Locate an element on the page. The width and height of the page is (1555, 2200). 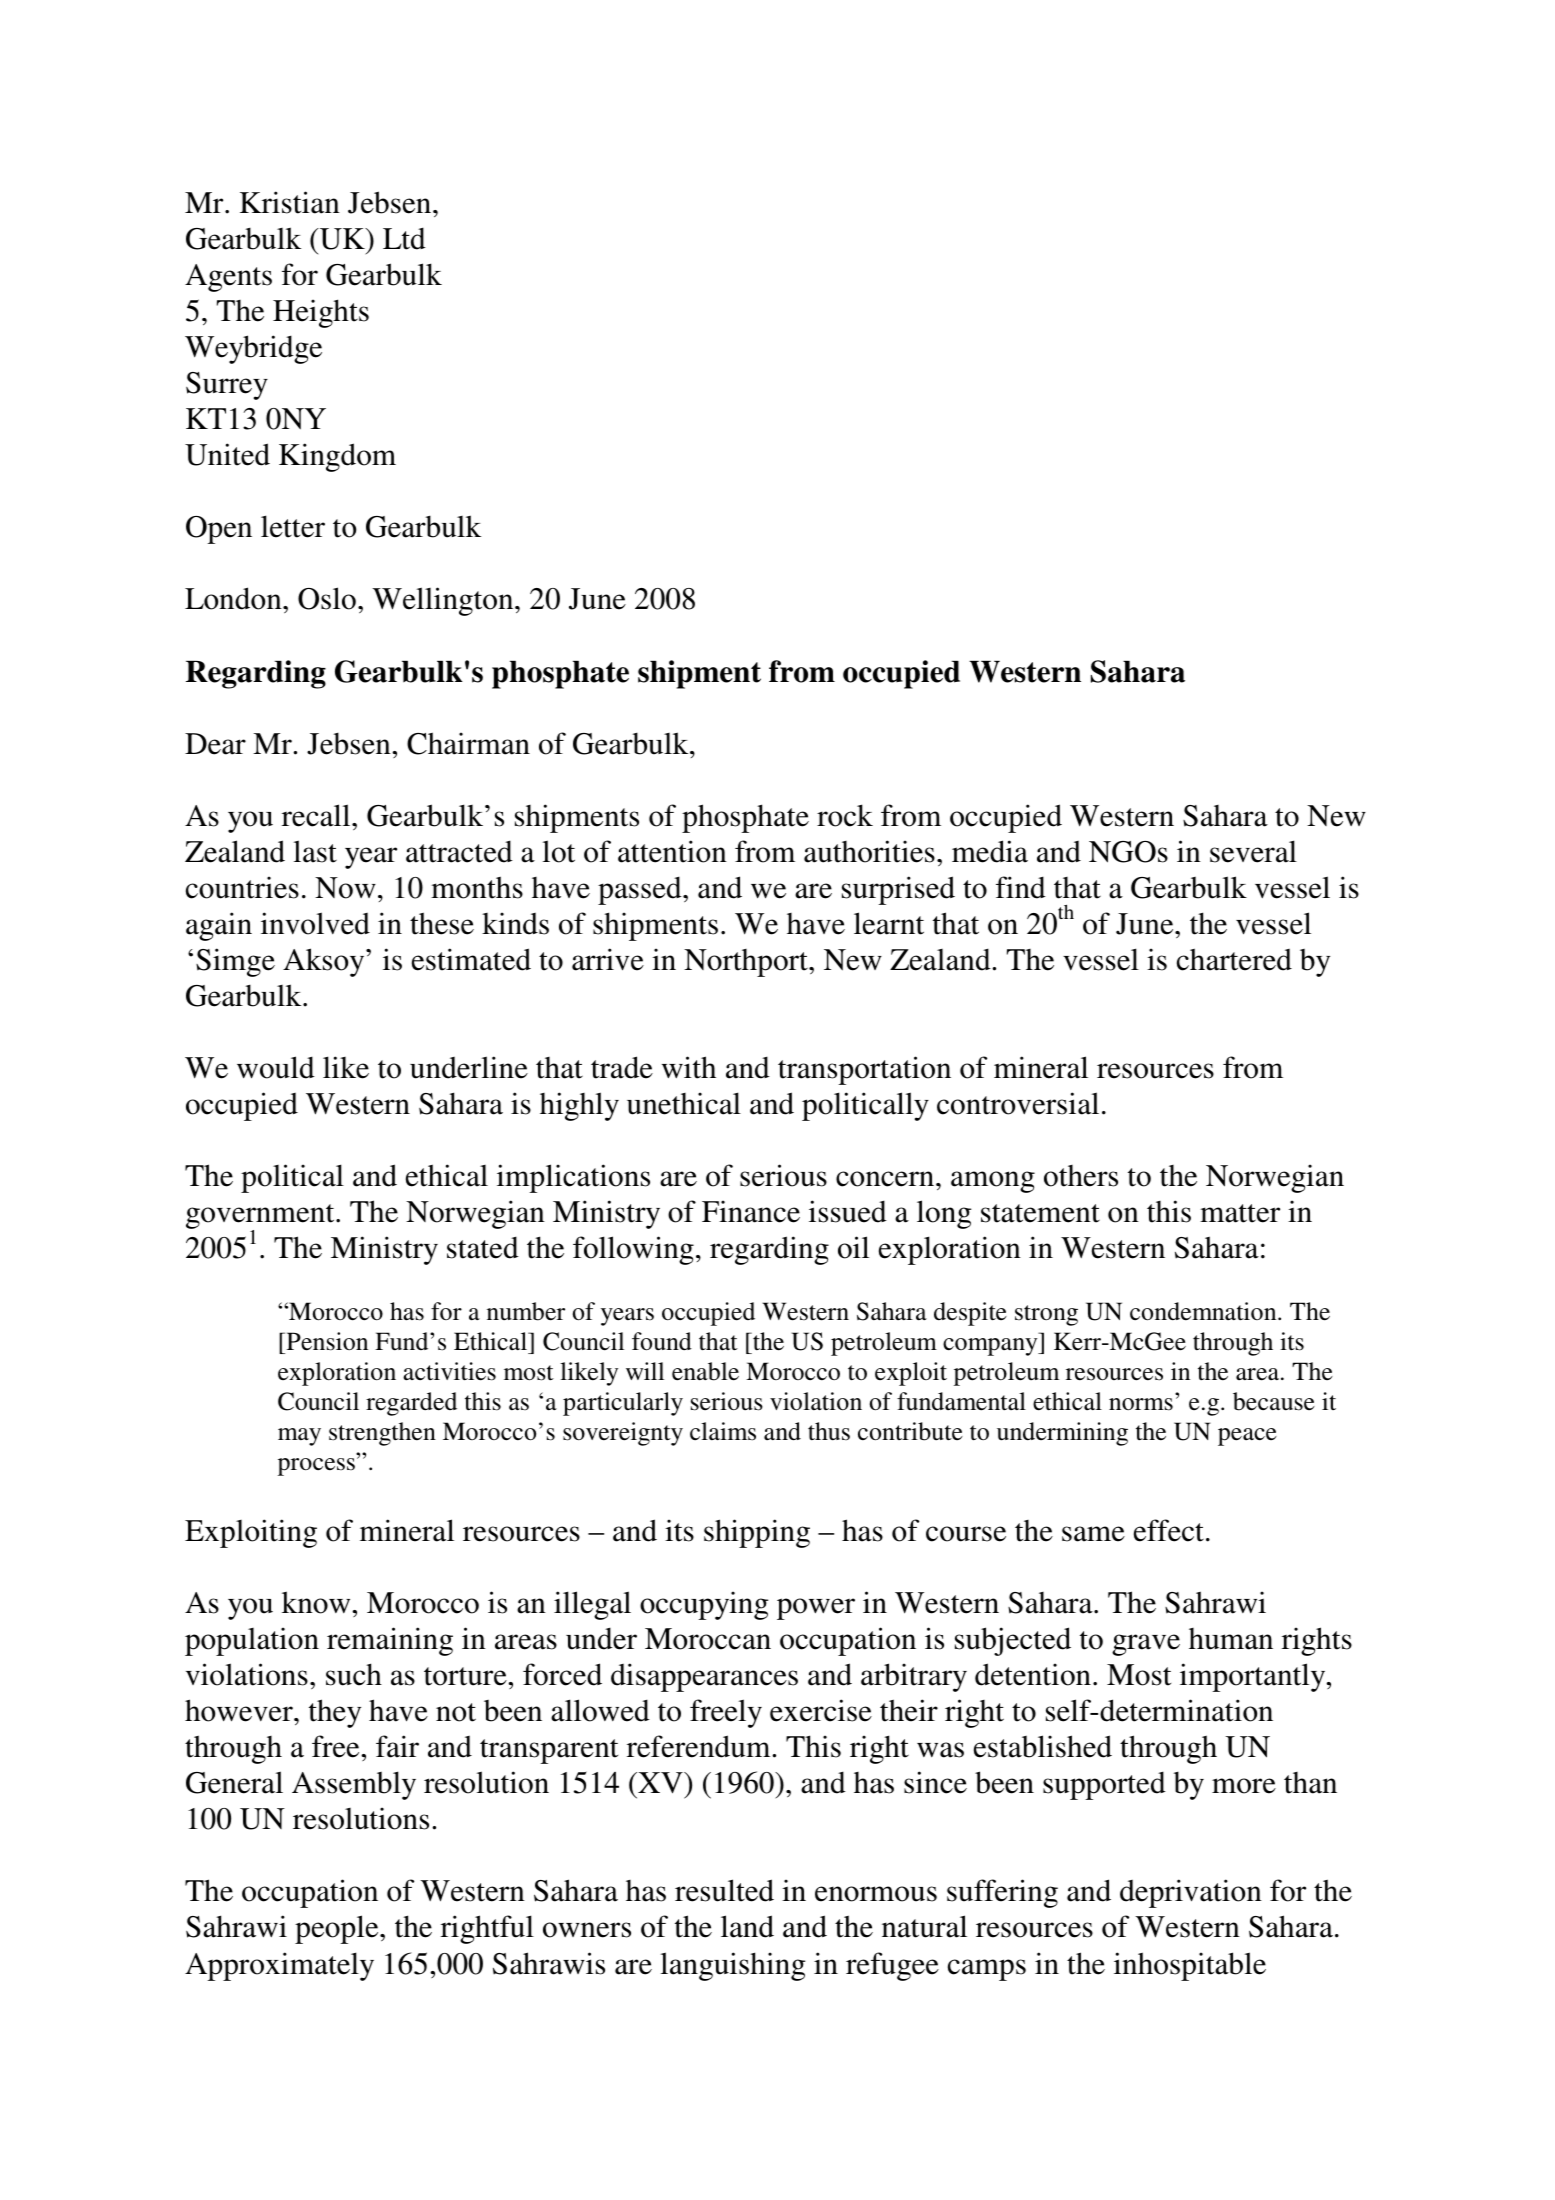
find is located at coordinates (1021, 887).
